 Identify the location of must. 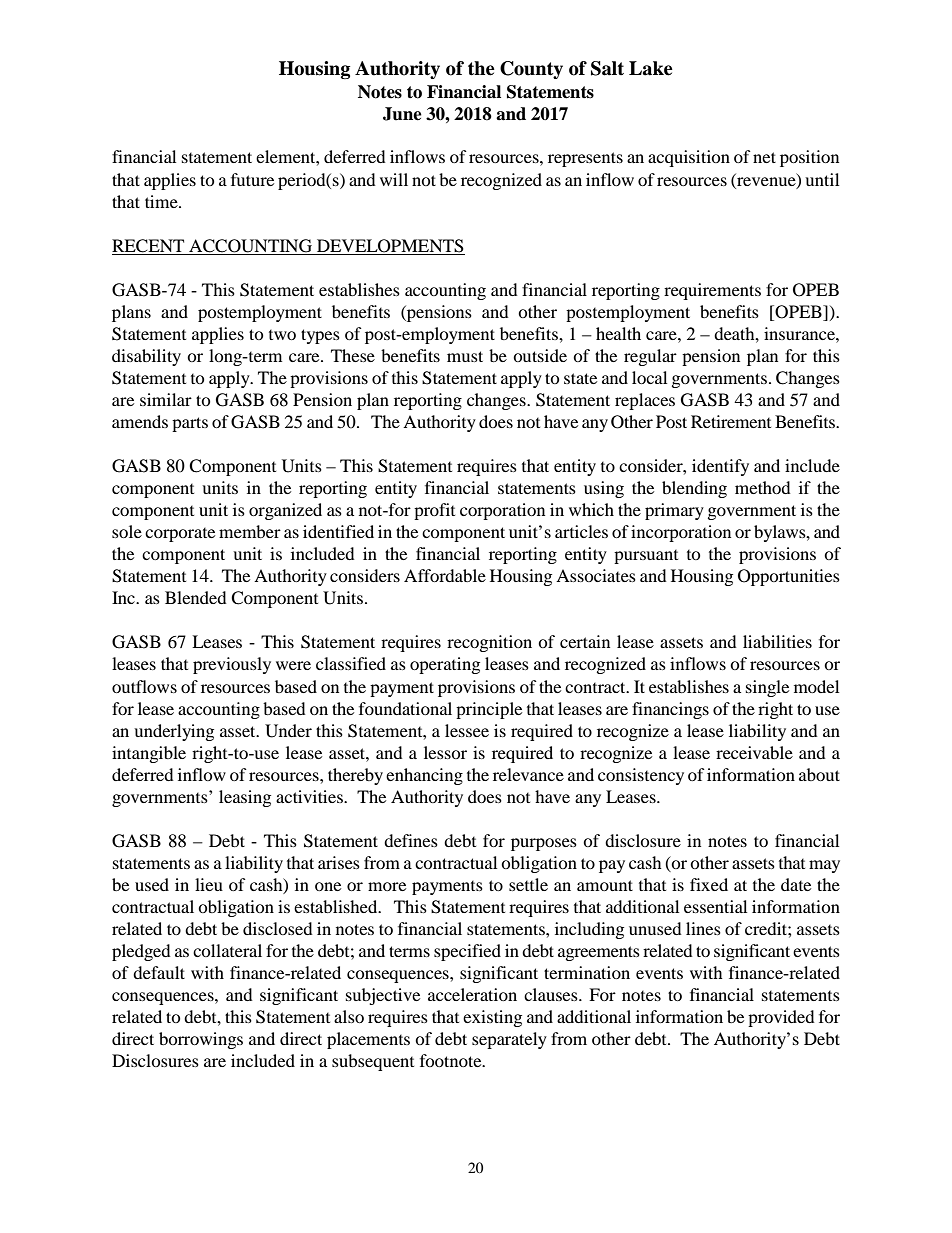
(465, 356).
